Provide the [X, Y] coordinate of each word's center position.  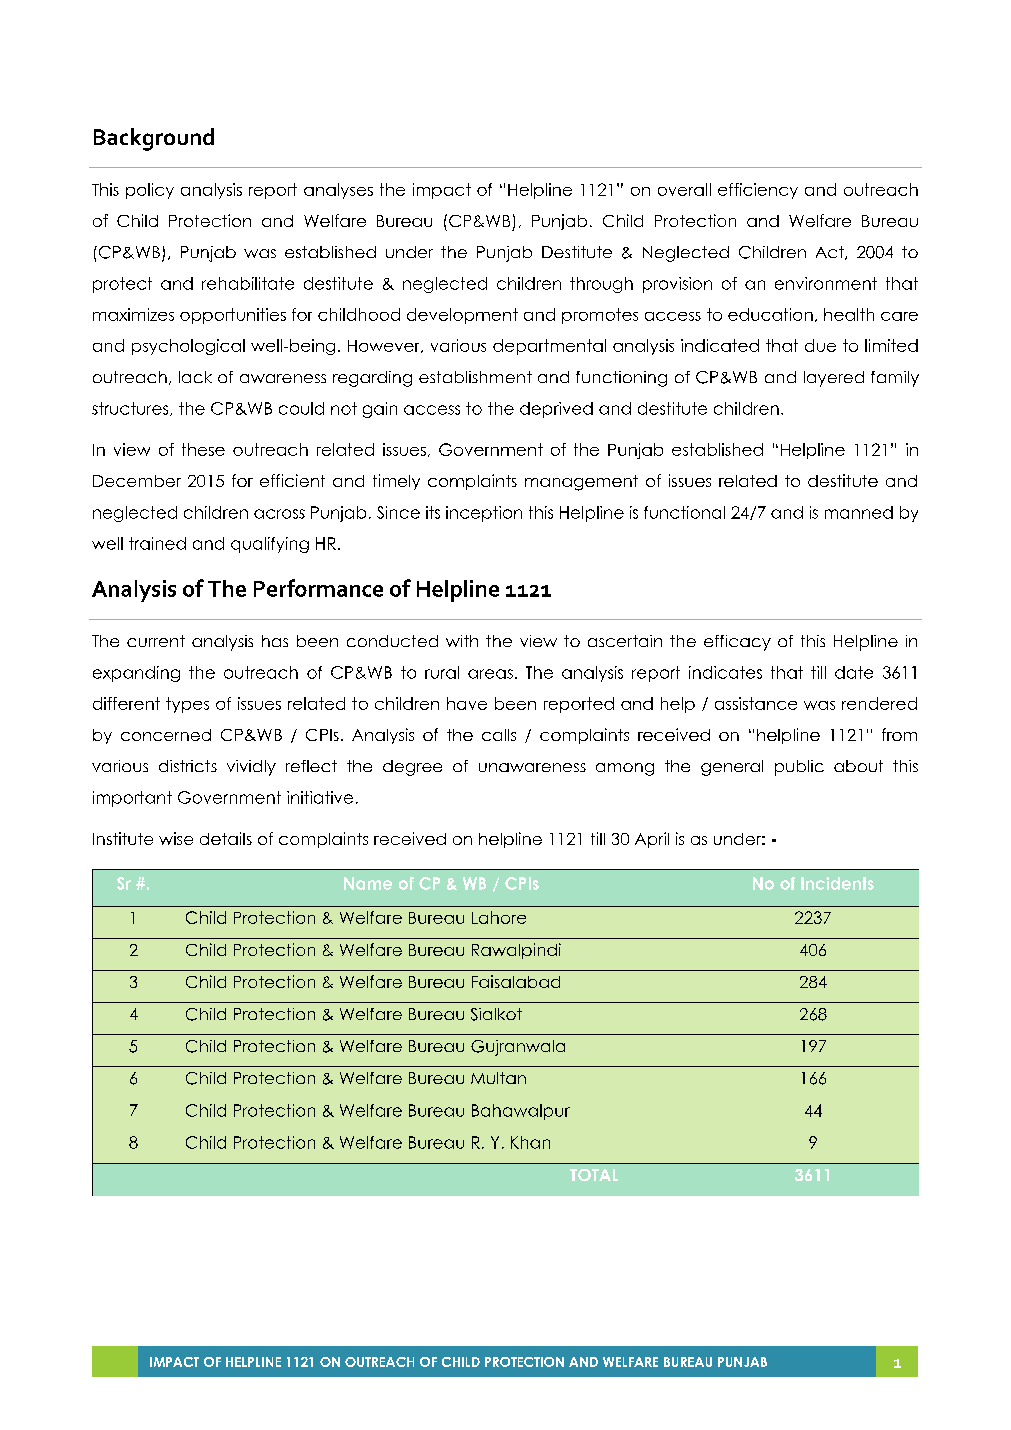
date [854, 672]
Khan [530, 1142]
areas [490, 674]
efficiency [758, 191]
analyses [338, 191]
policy [150, 191]
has [275, 641]
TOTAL [594, 1175]
